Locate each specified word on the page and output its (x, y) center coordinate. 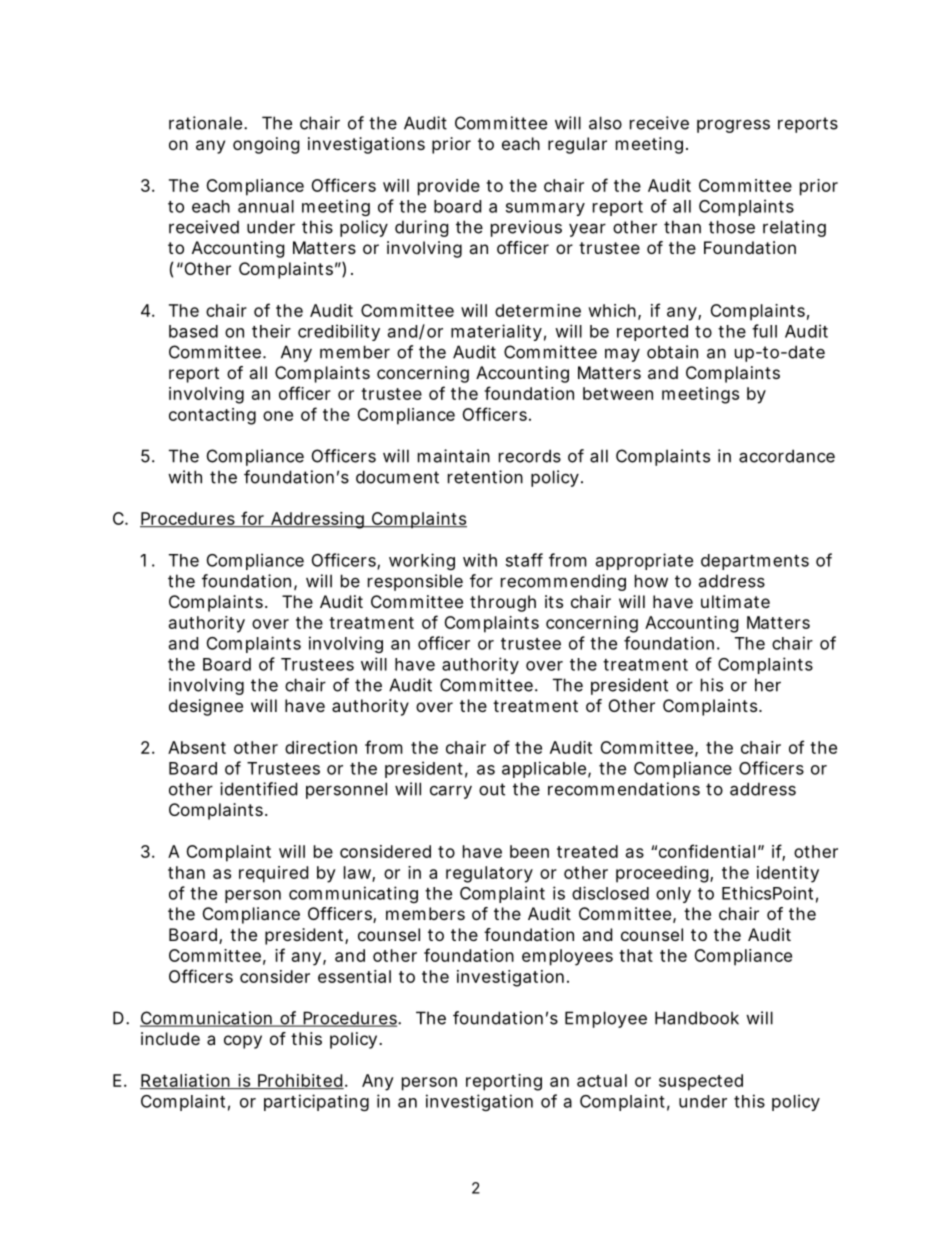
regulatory (489, 874)
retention (485, 477)
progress (733, 126)
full (764, 331)
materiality (496, 332)
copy (243, 1042)
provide (449, 187)
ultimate (735, 601)
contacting (212, 416)
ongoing (266, 145)
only (673, 895)
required (273, 874)
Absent (197, 747)
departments (755, 562)
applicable (544, 769)
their (271, 331)
